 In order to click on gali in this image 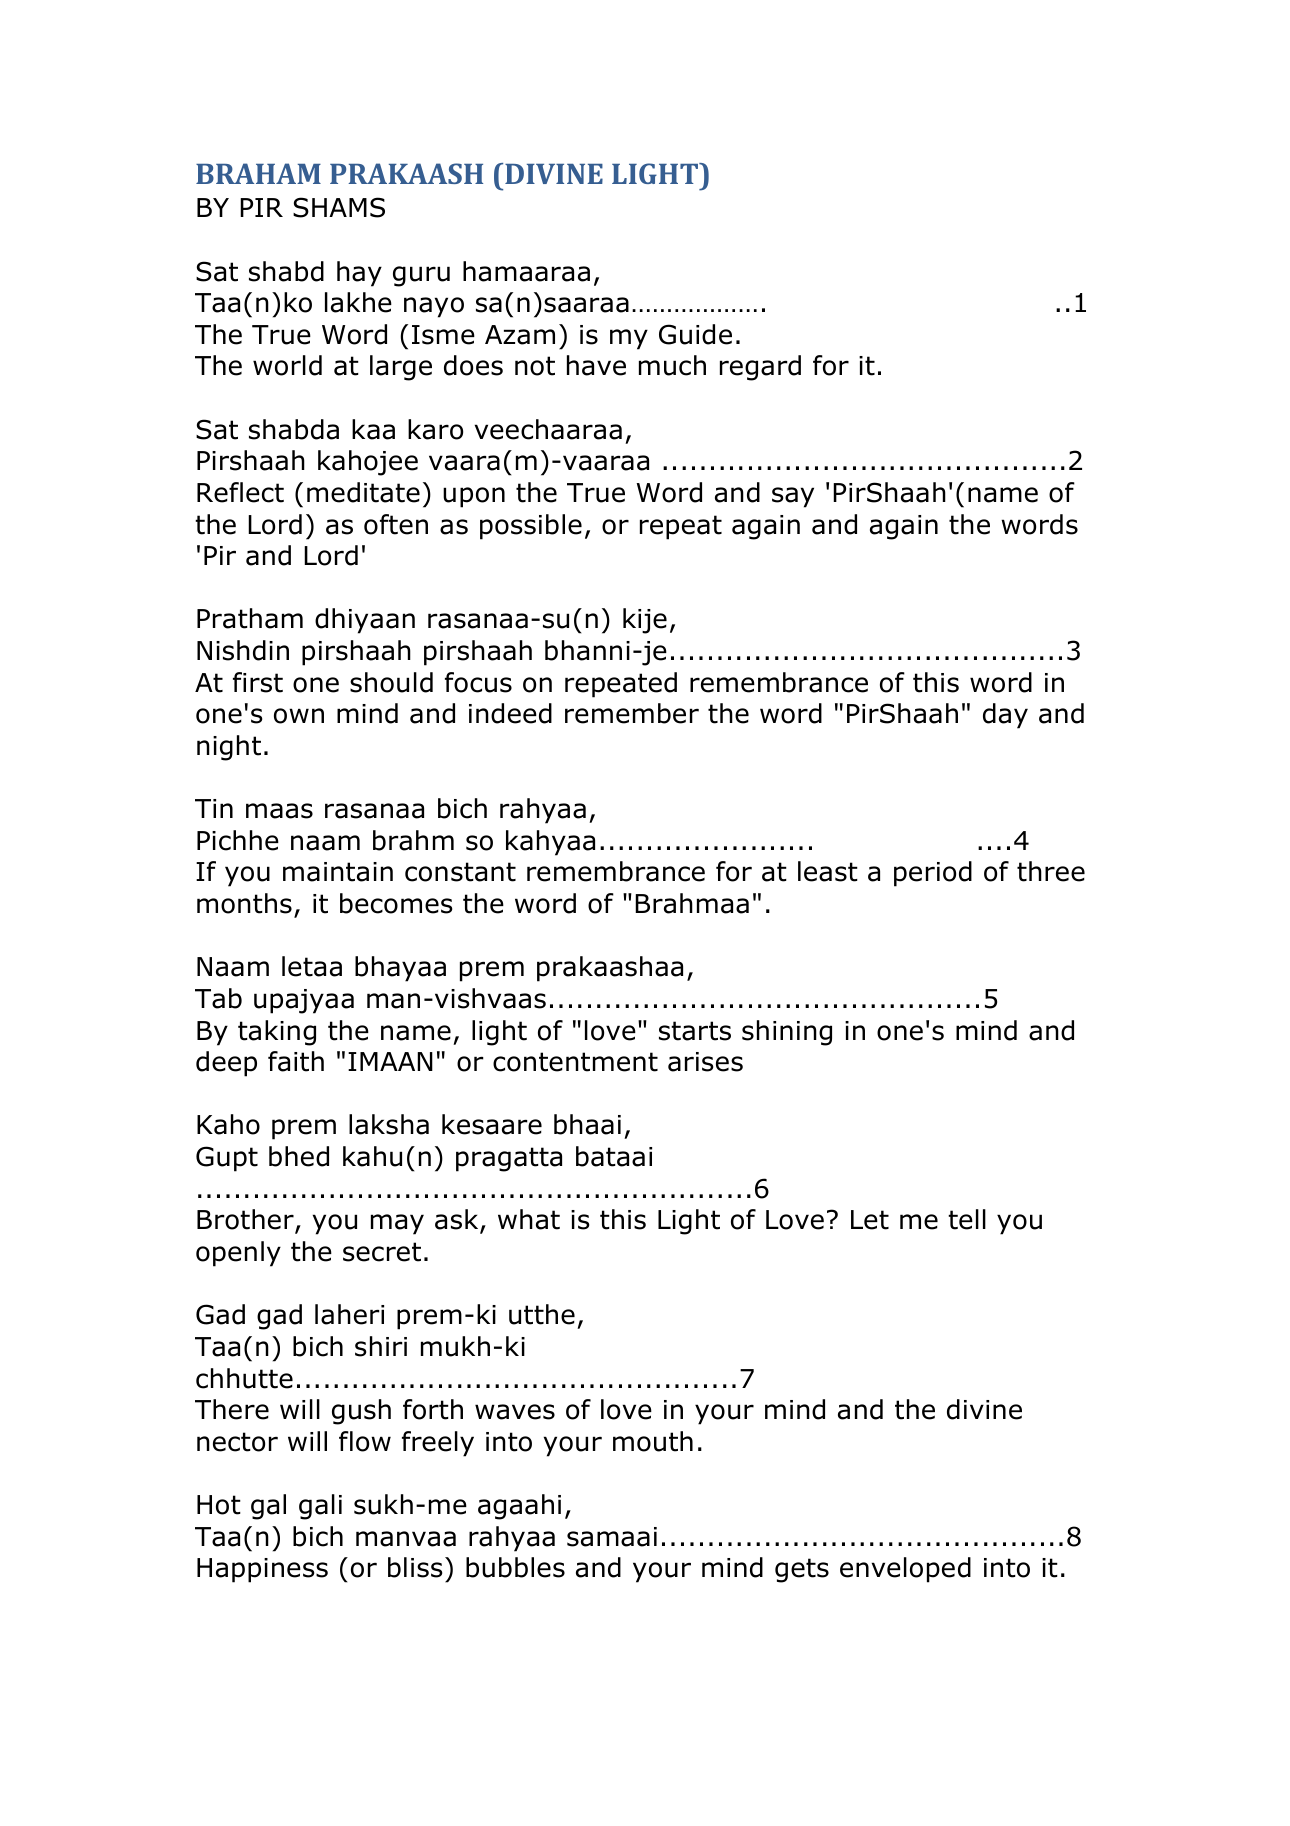, I will do `click(320, 1507)`.
